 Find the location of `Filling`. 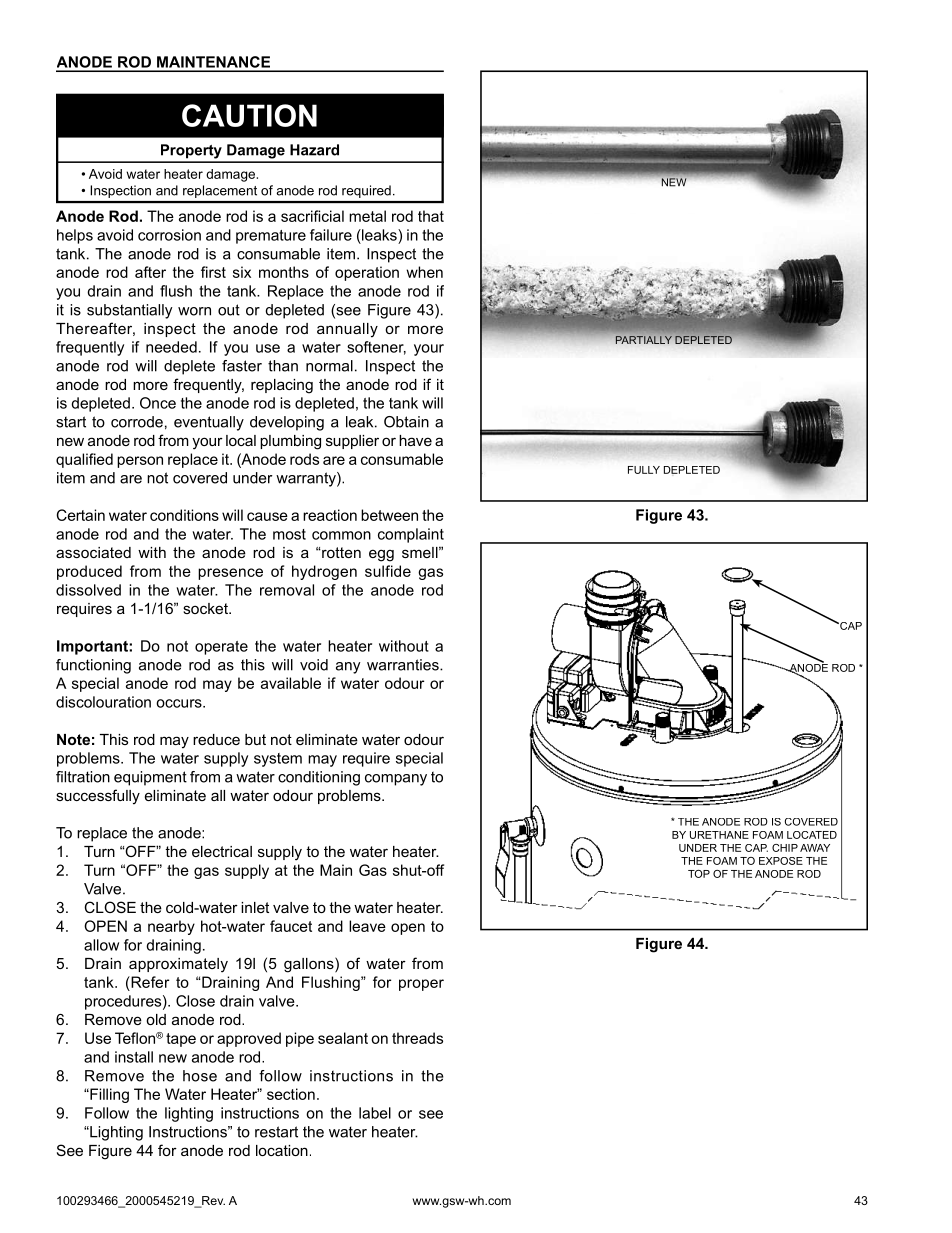

Filling is located at coordinates (108, 1095).
